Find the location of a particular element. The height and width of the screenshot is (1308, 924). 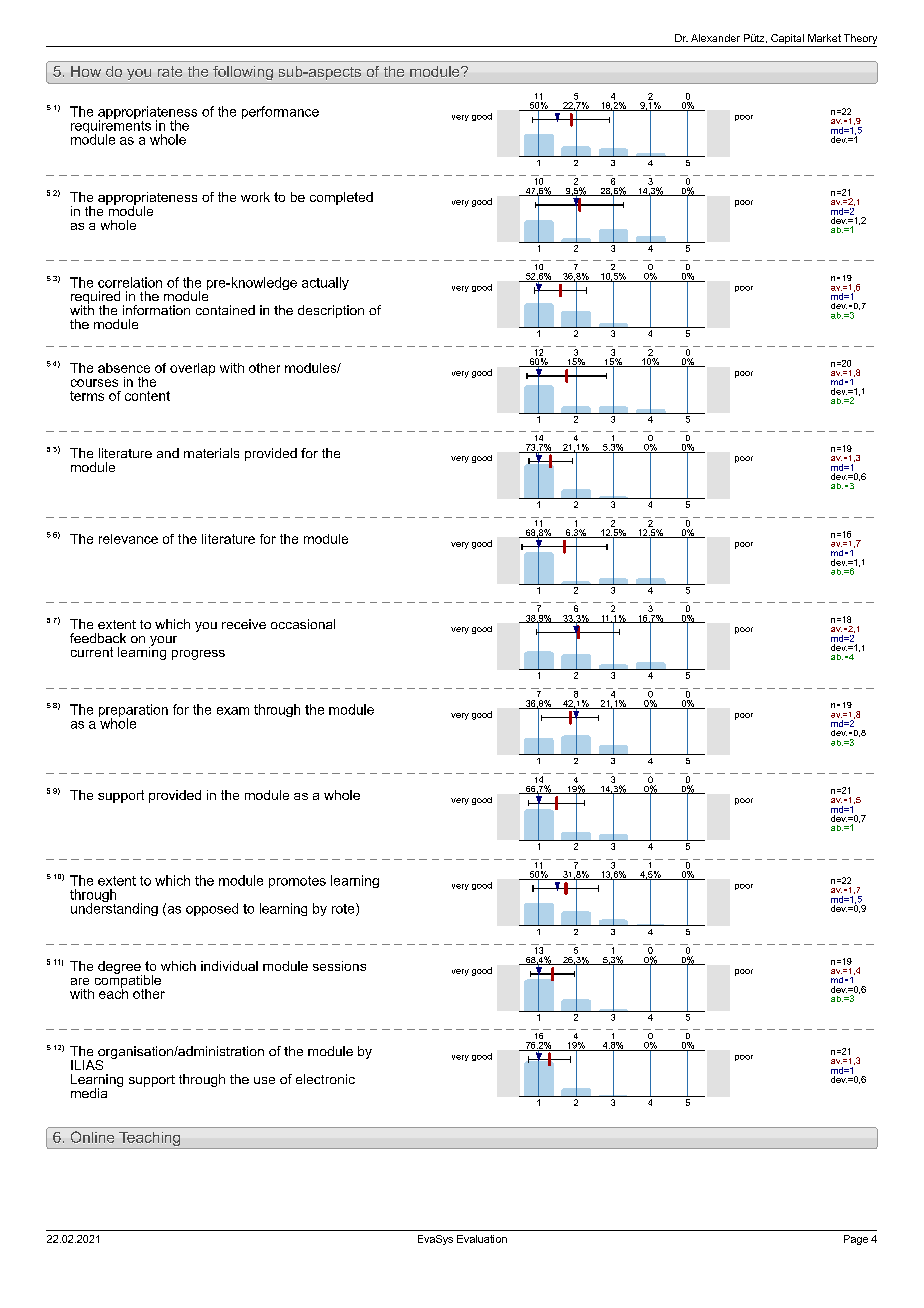

your is located at coordinates (163, 642).
